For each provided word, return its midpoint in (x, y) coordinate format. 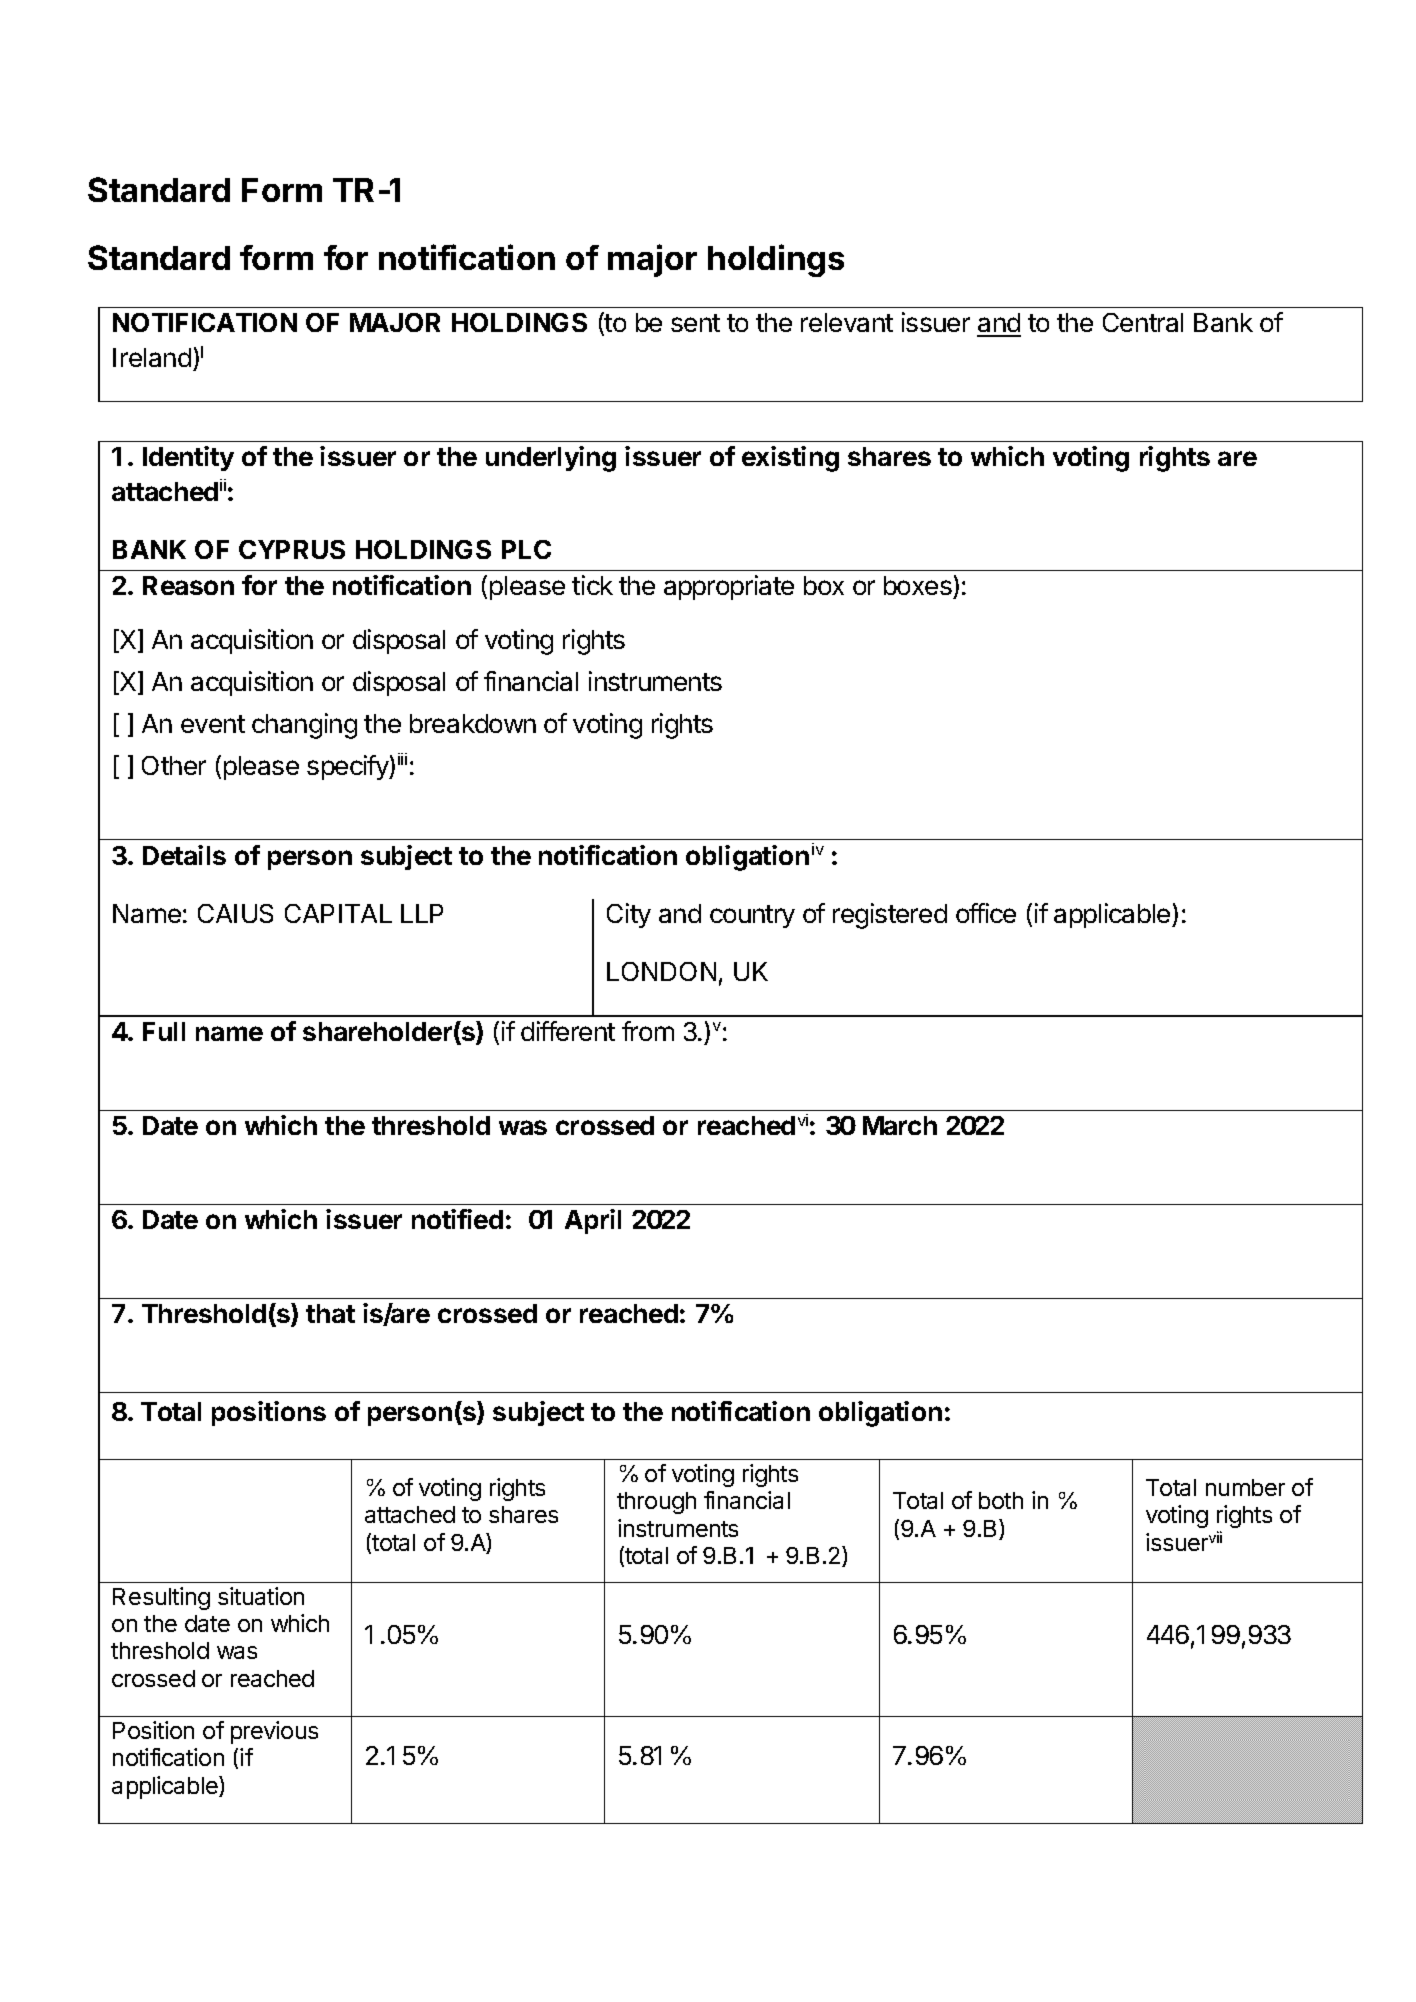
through (656, 1503)
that (330, 1313)
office (986, 913)
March (900, 1125)
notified (457, 1219)
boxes (918, 585)
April (593, 1221)
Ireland (152, 357)
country (752, 916)
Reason (188, 585)
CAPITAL (338, 913)
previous (274, 1732)
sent (695, 323)
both (1001, 1500)
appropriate (729, 587)
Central (1143, 322)
